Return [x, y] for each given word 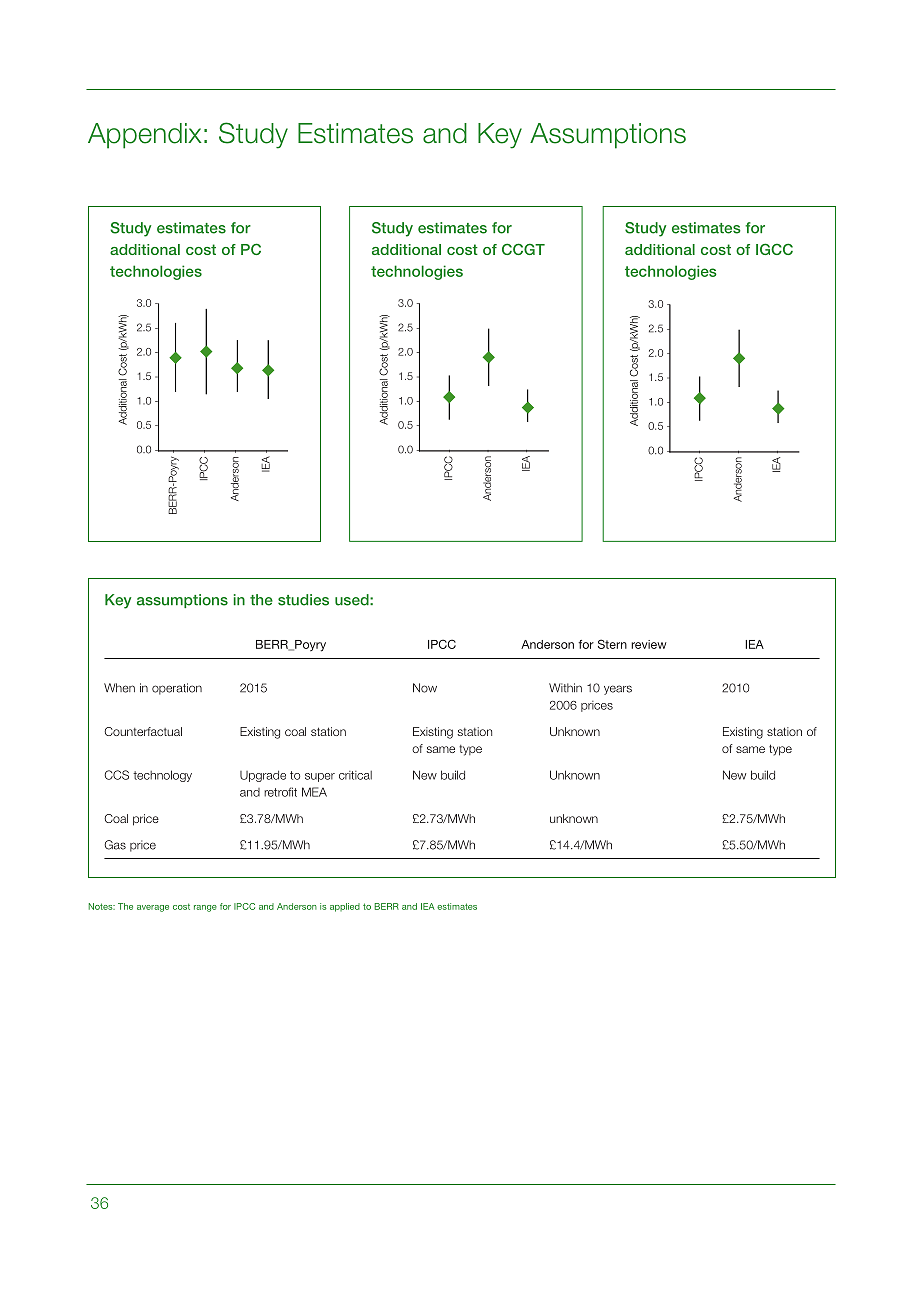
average [153, 908]
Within [565, 688]
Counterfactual [143, 731]
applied [345, 907]
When [119, 688]
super [320, 777]
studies [303, 600]
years [618, 690]
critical [355, 775]
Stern [612, 644]
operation [177, 689]
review [649, 644]
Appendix [145, 136]
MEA [314, 792]
